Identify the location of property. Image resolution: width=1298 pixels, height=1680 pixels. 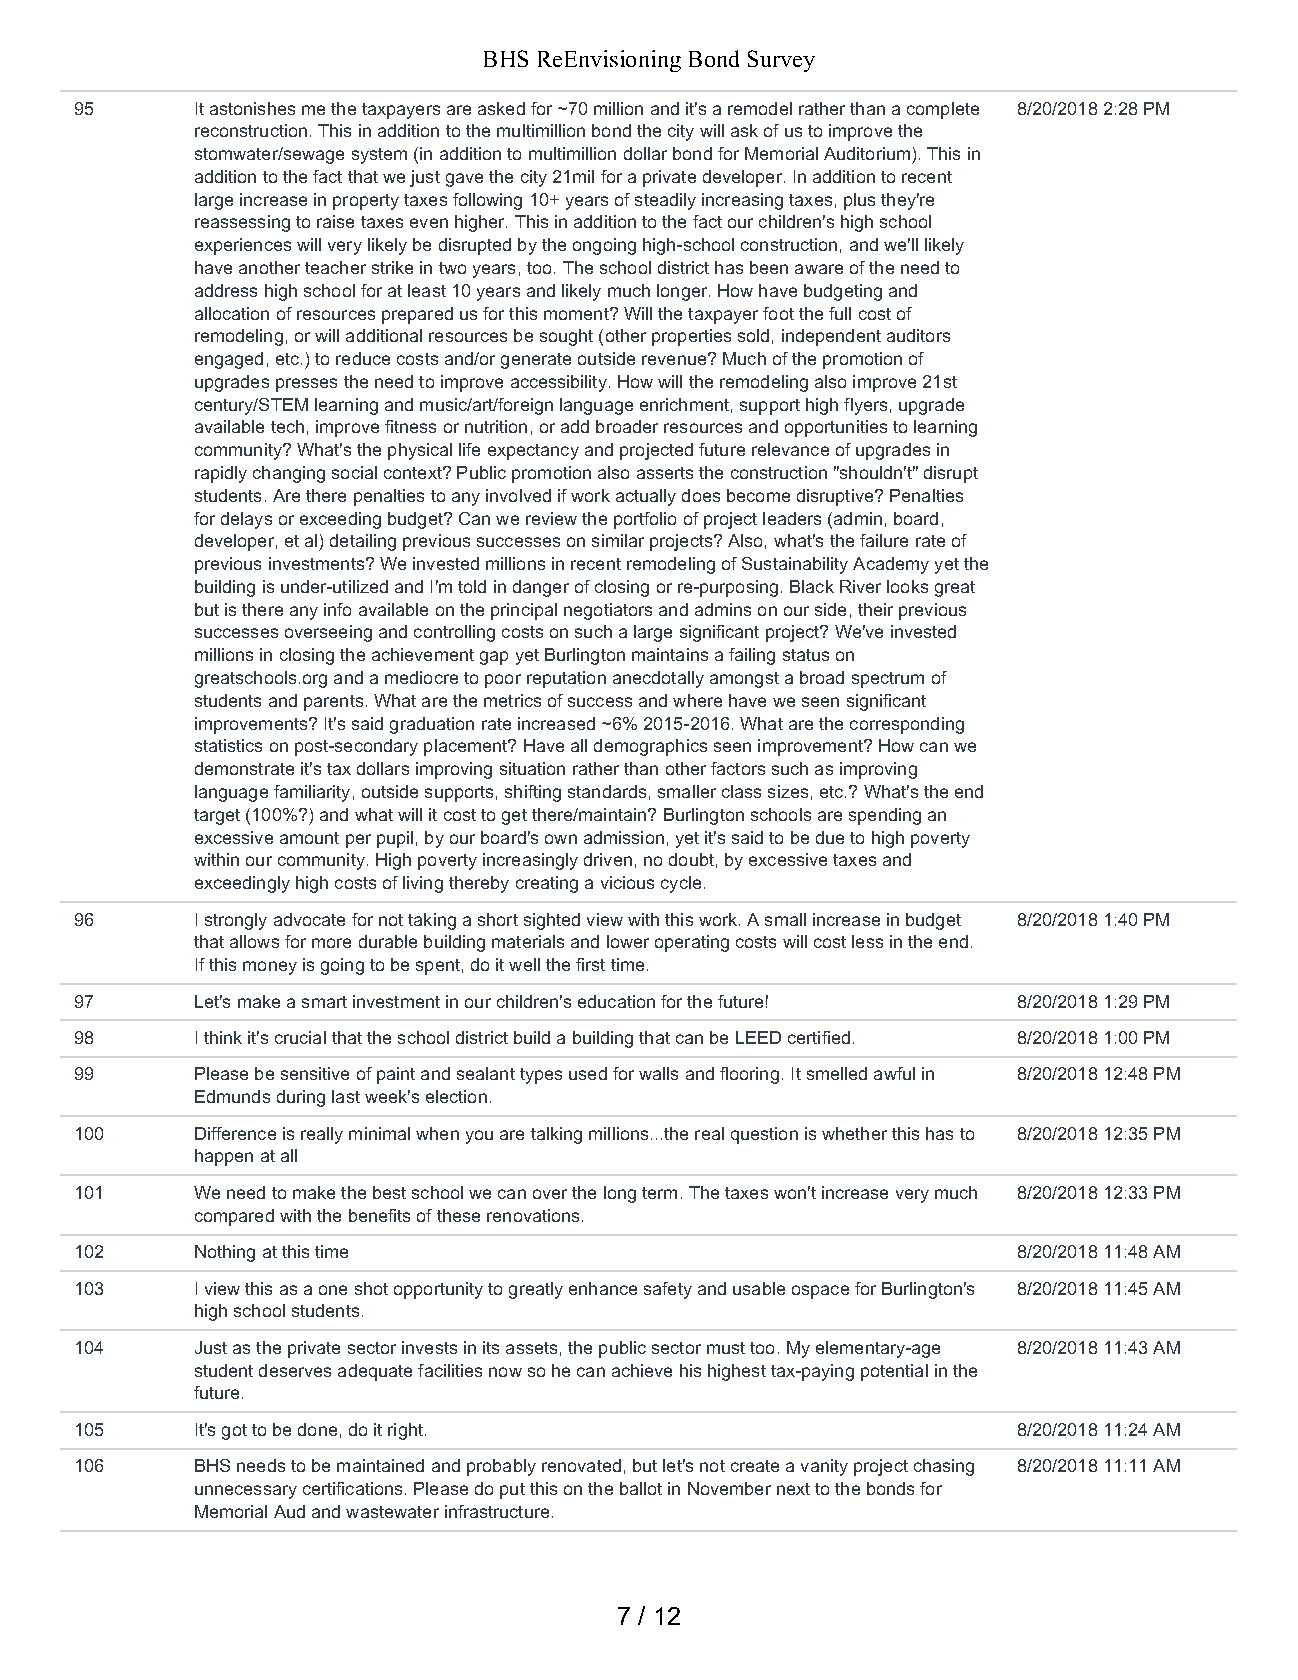
(366, 202).
